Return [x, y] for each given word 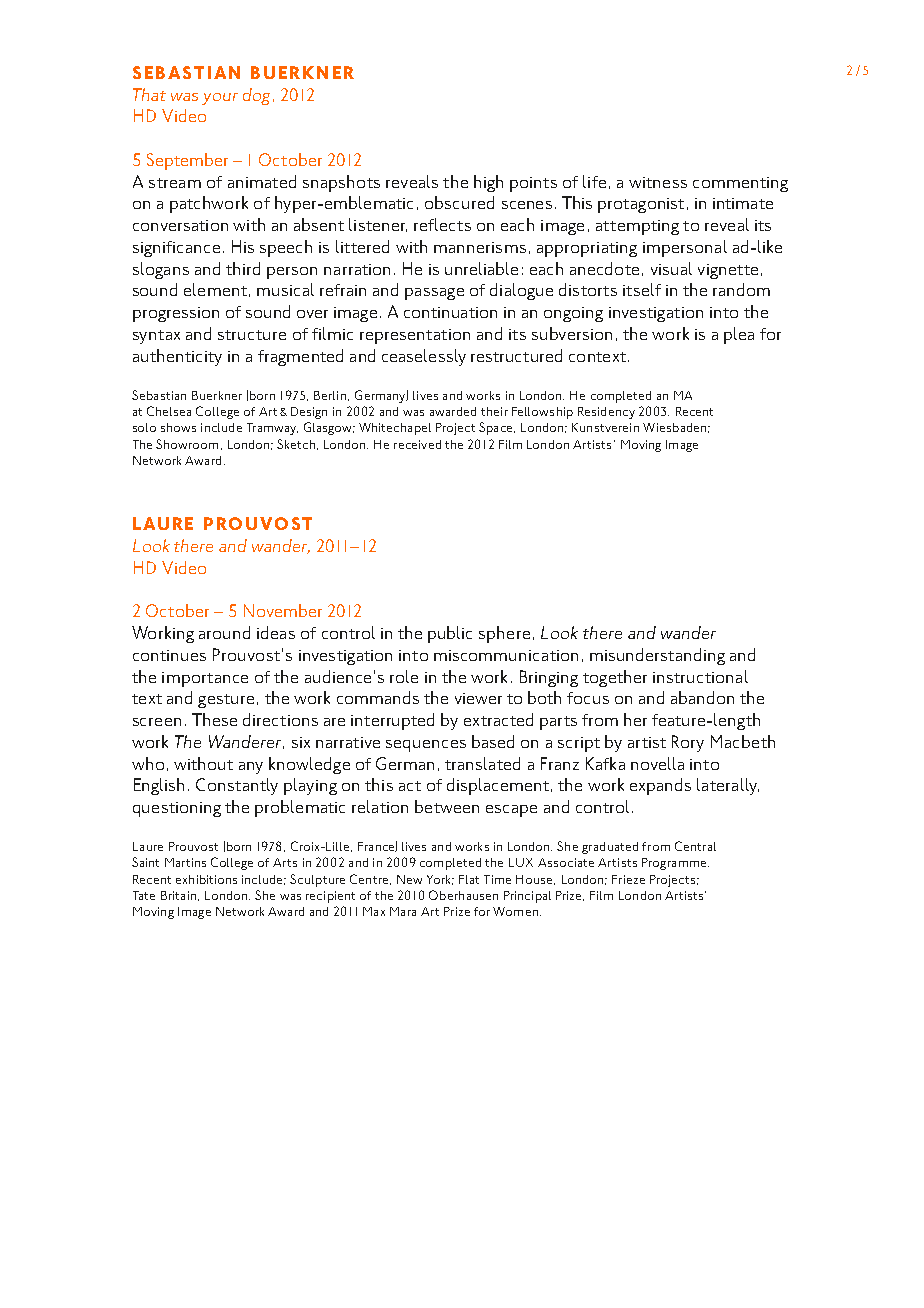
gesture [226, 701]
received [417, 444]
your [220, 99]
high [488, 183]
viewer [478, 698]
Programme [675, 864]
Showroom [187, 444]
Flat [469, 879]
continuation [450, 312]
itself [642, 289]
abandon [702, 697]
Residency [606, 413]
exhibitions [206, 879]
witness [658, 182]
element [215, 289]
